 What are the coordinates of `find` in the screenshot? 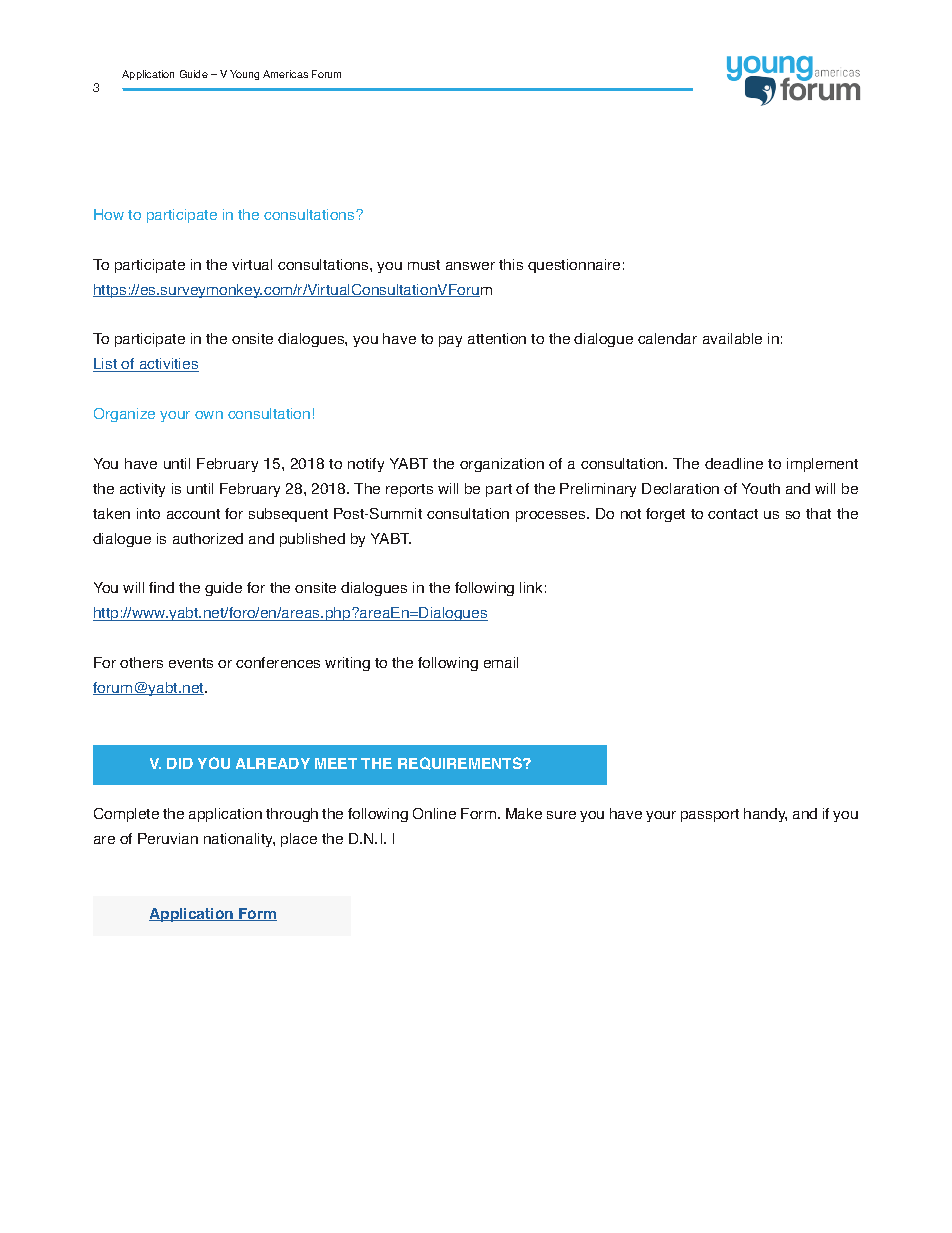 It's located at (161, 587).
